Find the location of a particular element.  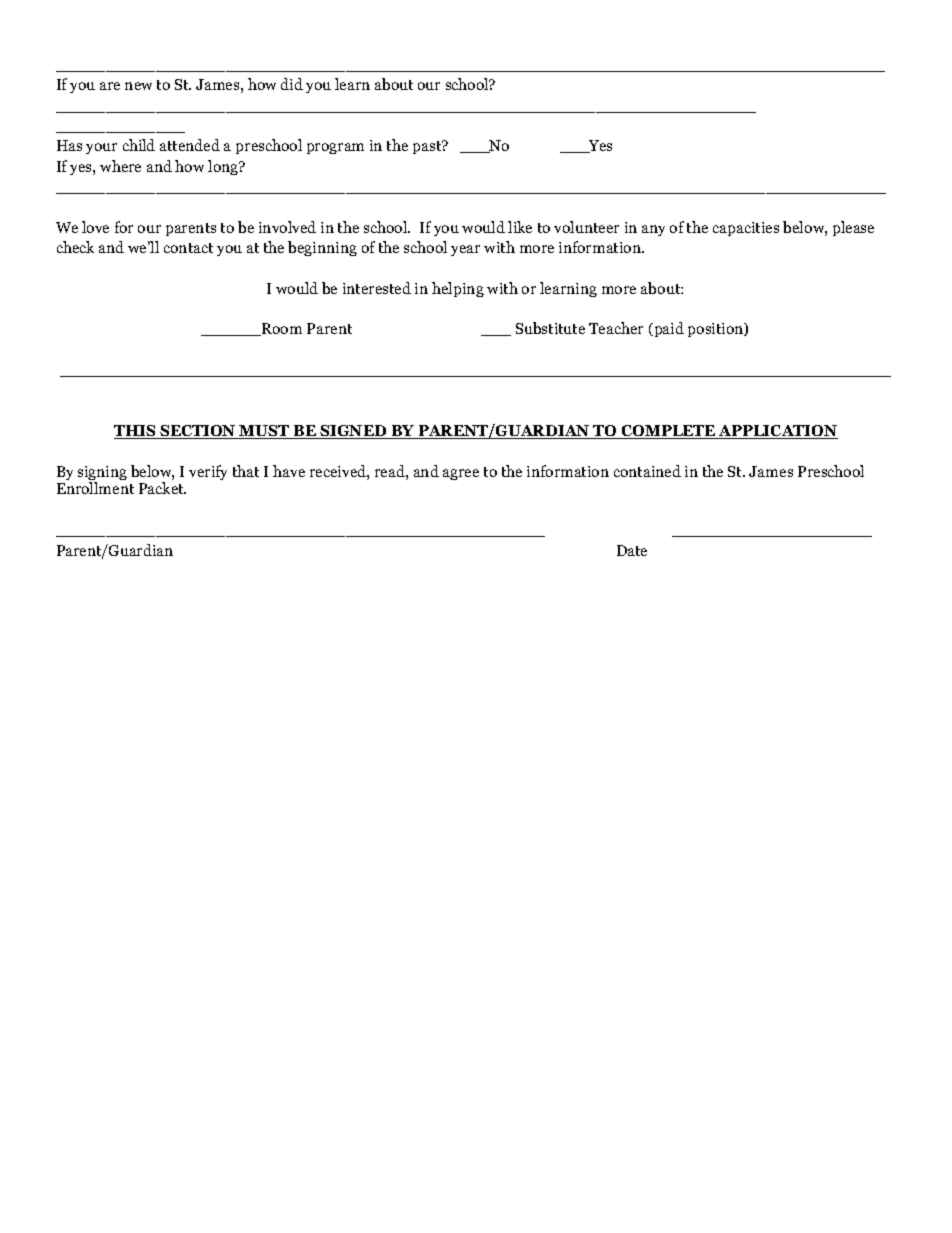

Date is located at coordinates (632, 550).
